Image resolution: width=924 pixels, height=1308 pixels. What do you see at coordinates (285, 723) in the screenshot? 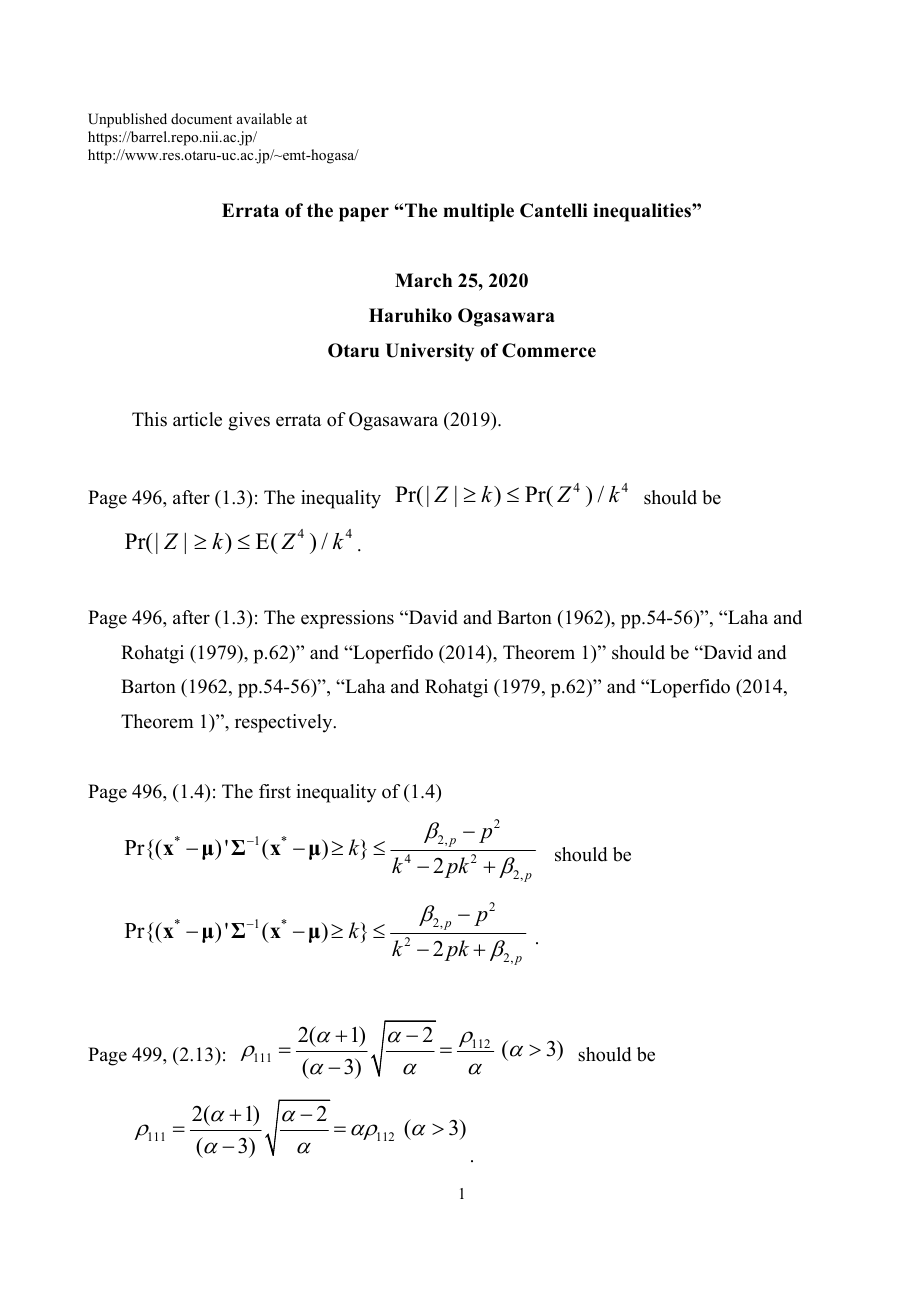
I see `respectively` at bounding box center [285, 723].
